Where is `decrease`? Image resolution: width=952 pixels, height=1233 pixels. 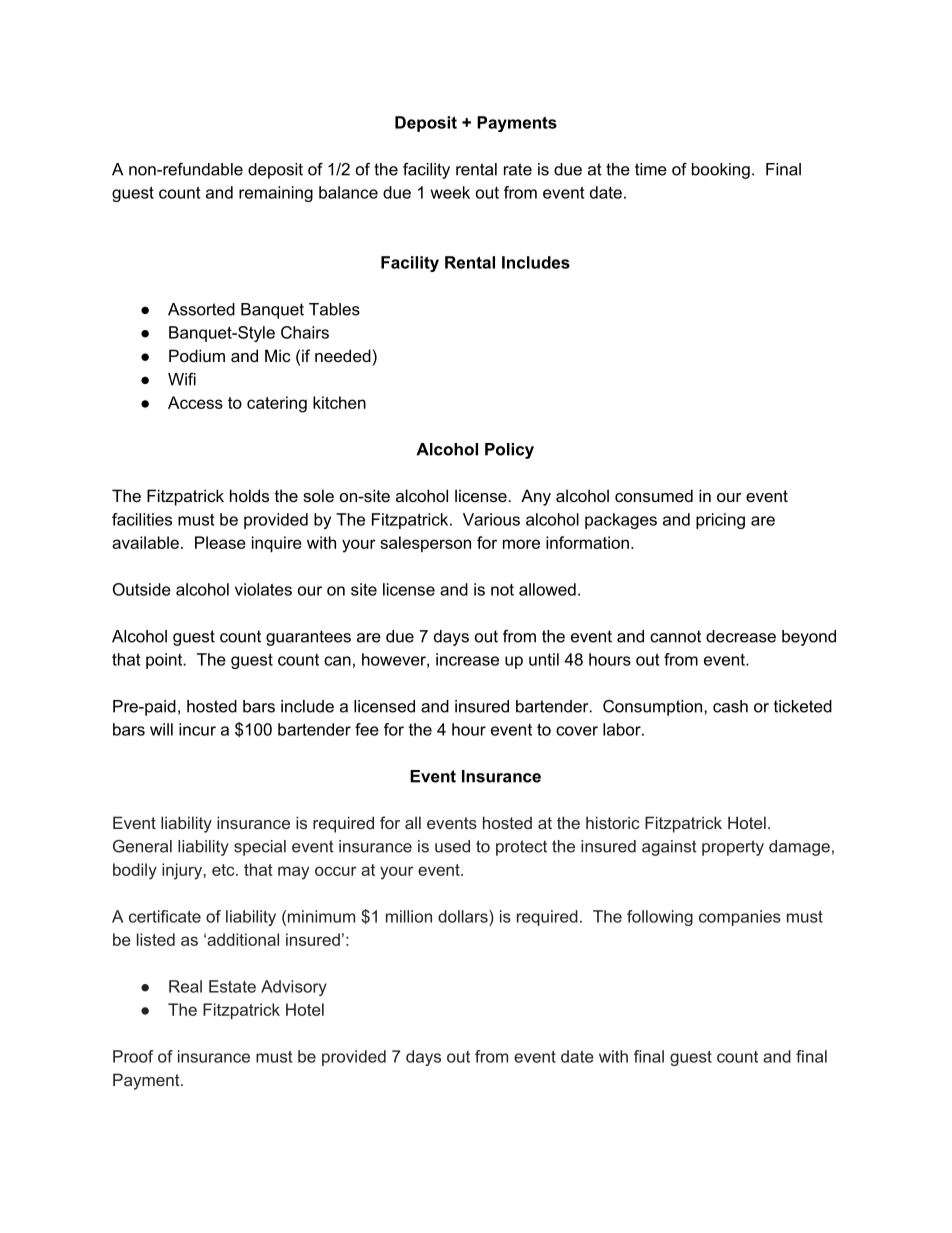
decrease is located at coordinates (741, 636).
